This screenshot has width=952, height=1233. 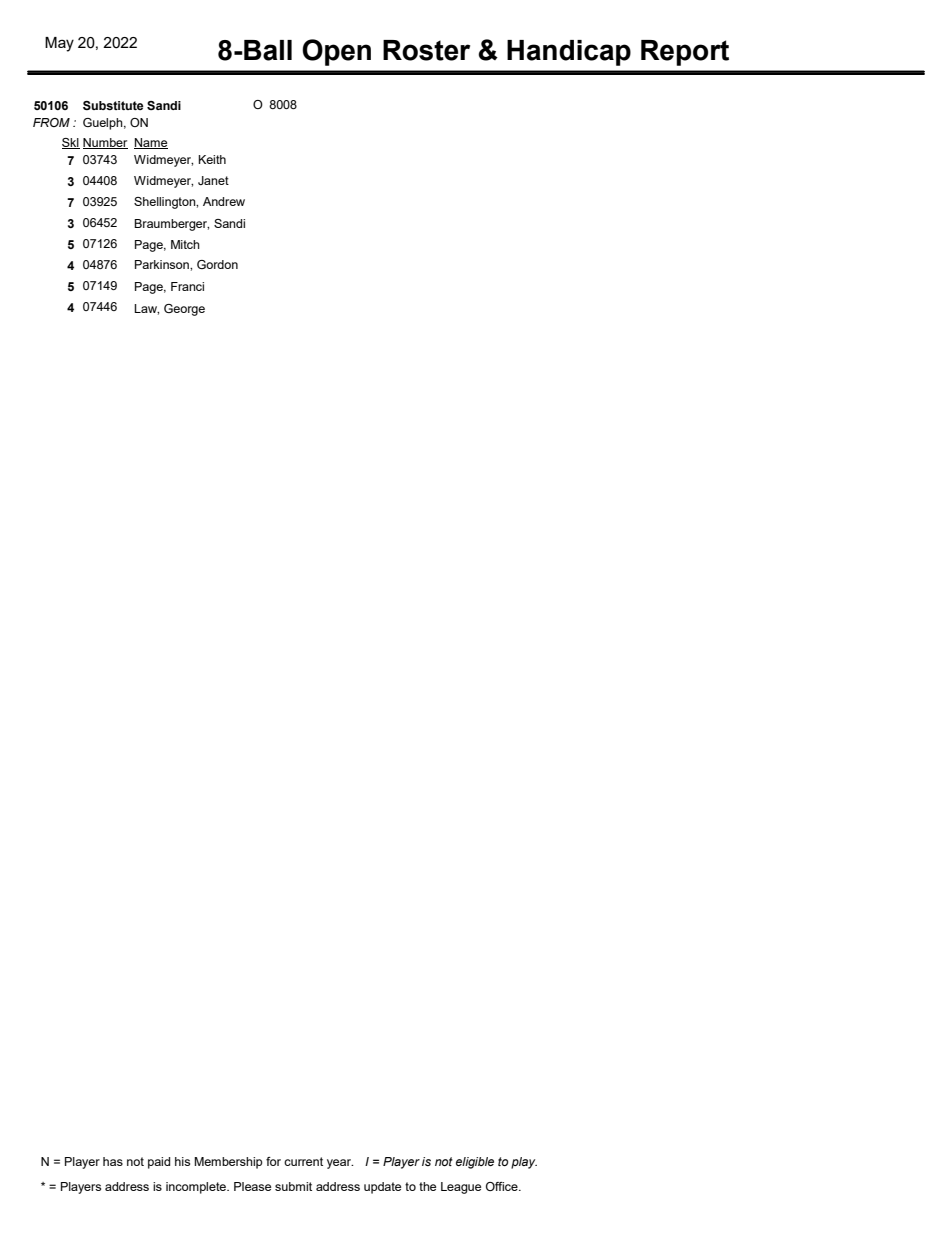 What do you see at coordinates (569, 53) in the screenshot?
I see `Handicap` at bounding box center [569, 53].
